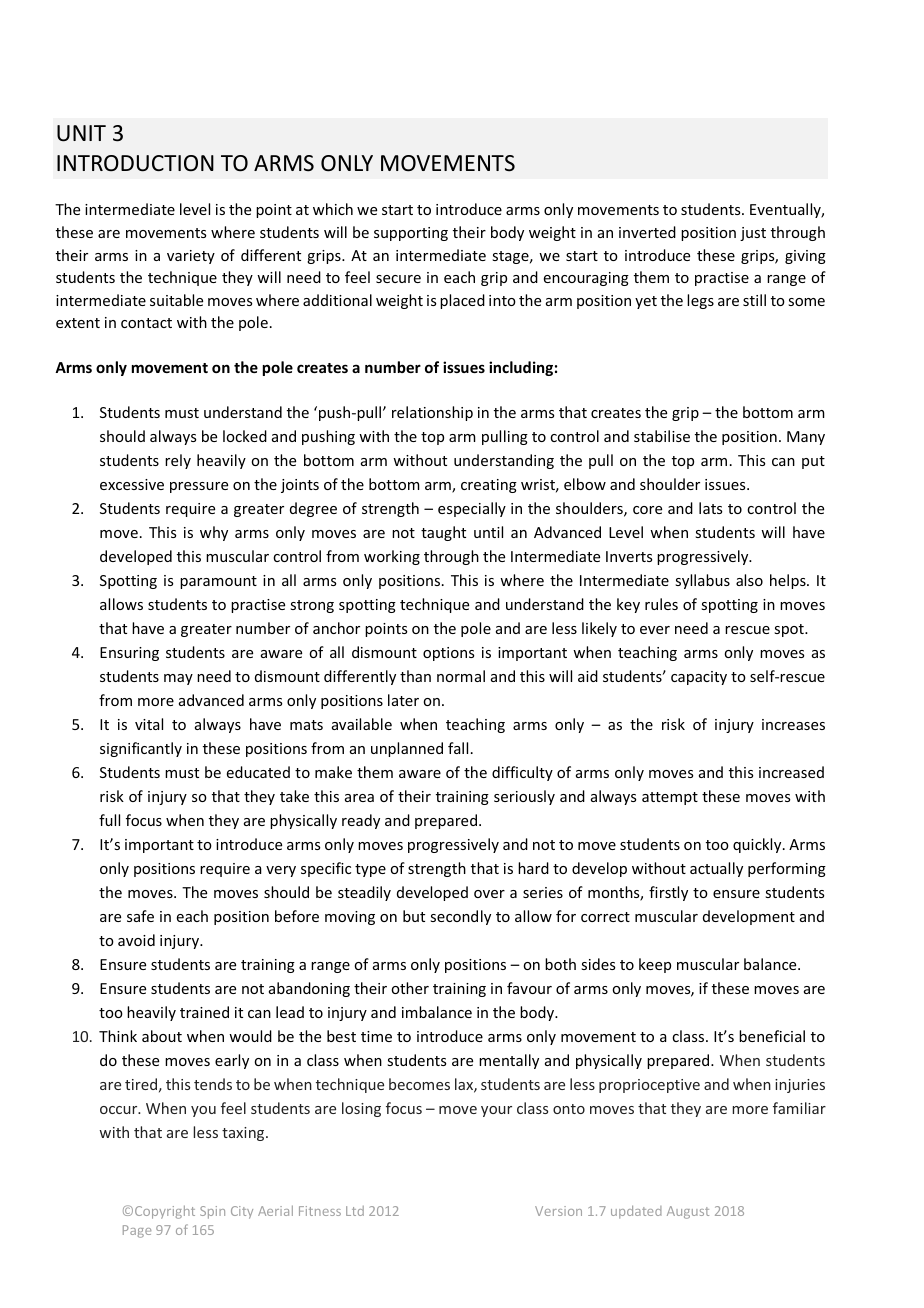 The height and width of the screenshot is (1308, 924). I want to click on especially, so click(472, 509).
